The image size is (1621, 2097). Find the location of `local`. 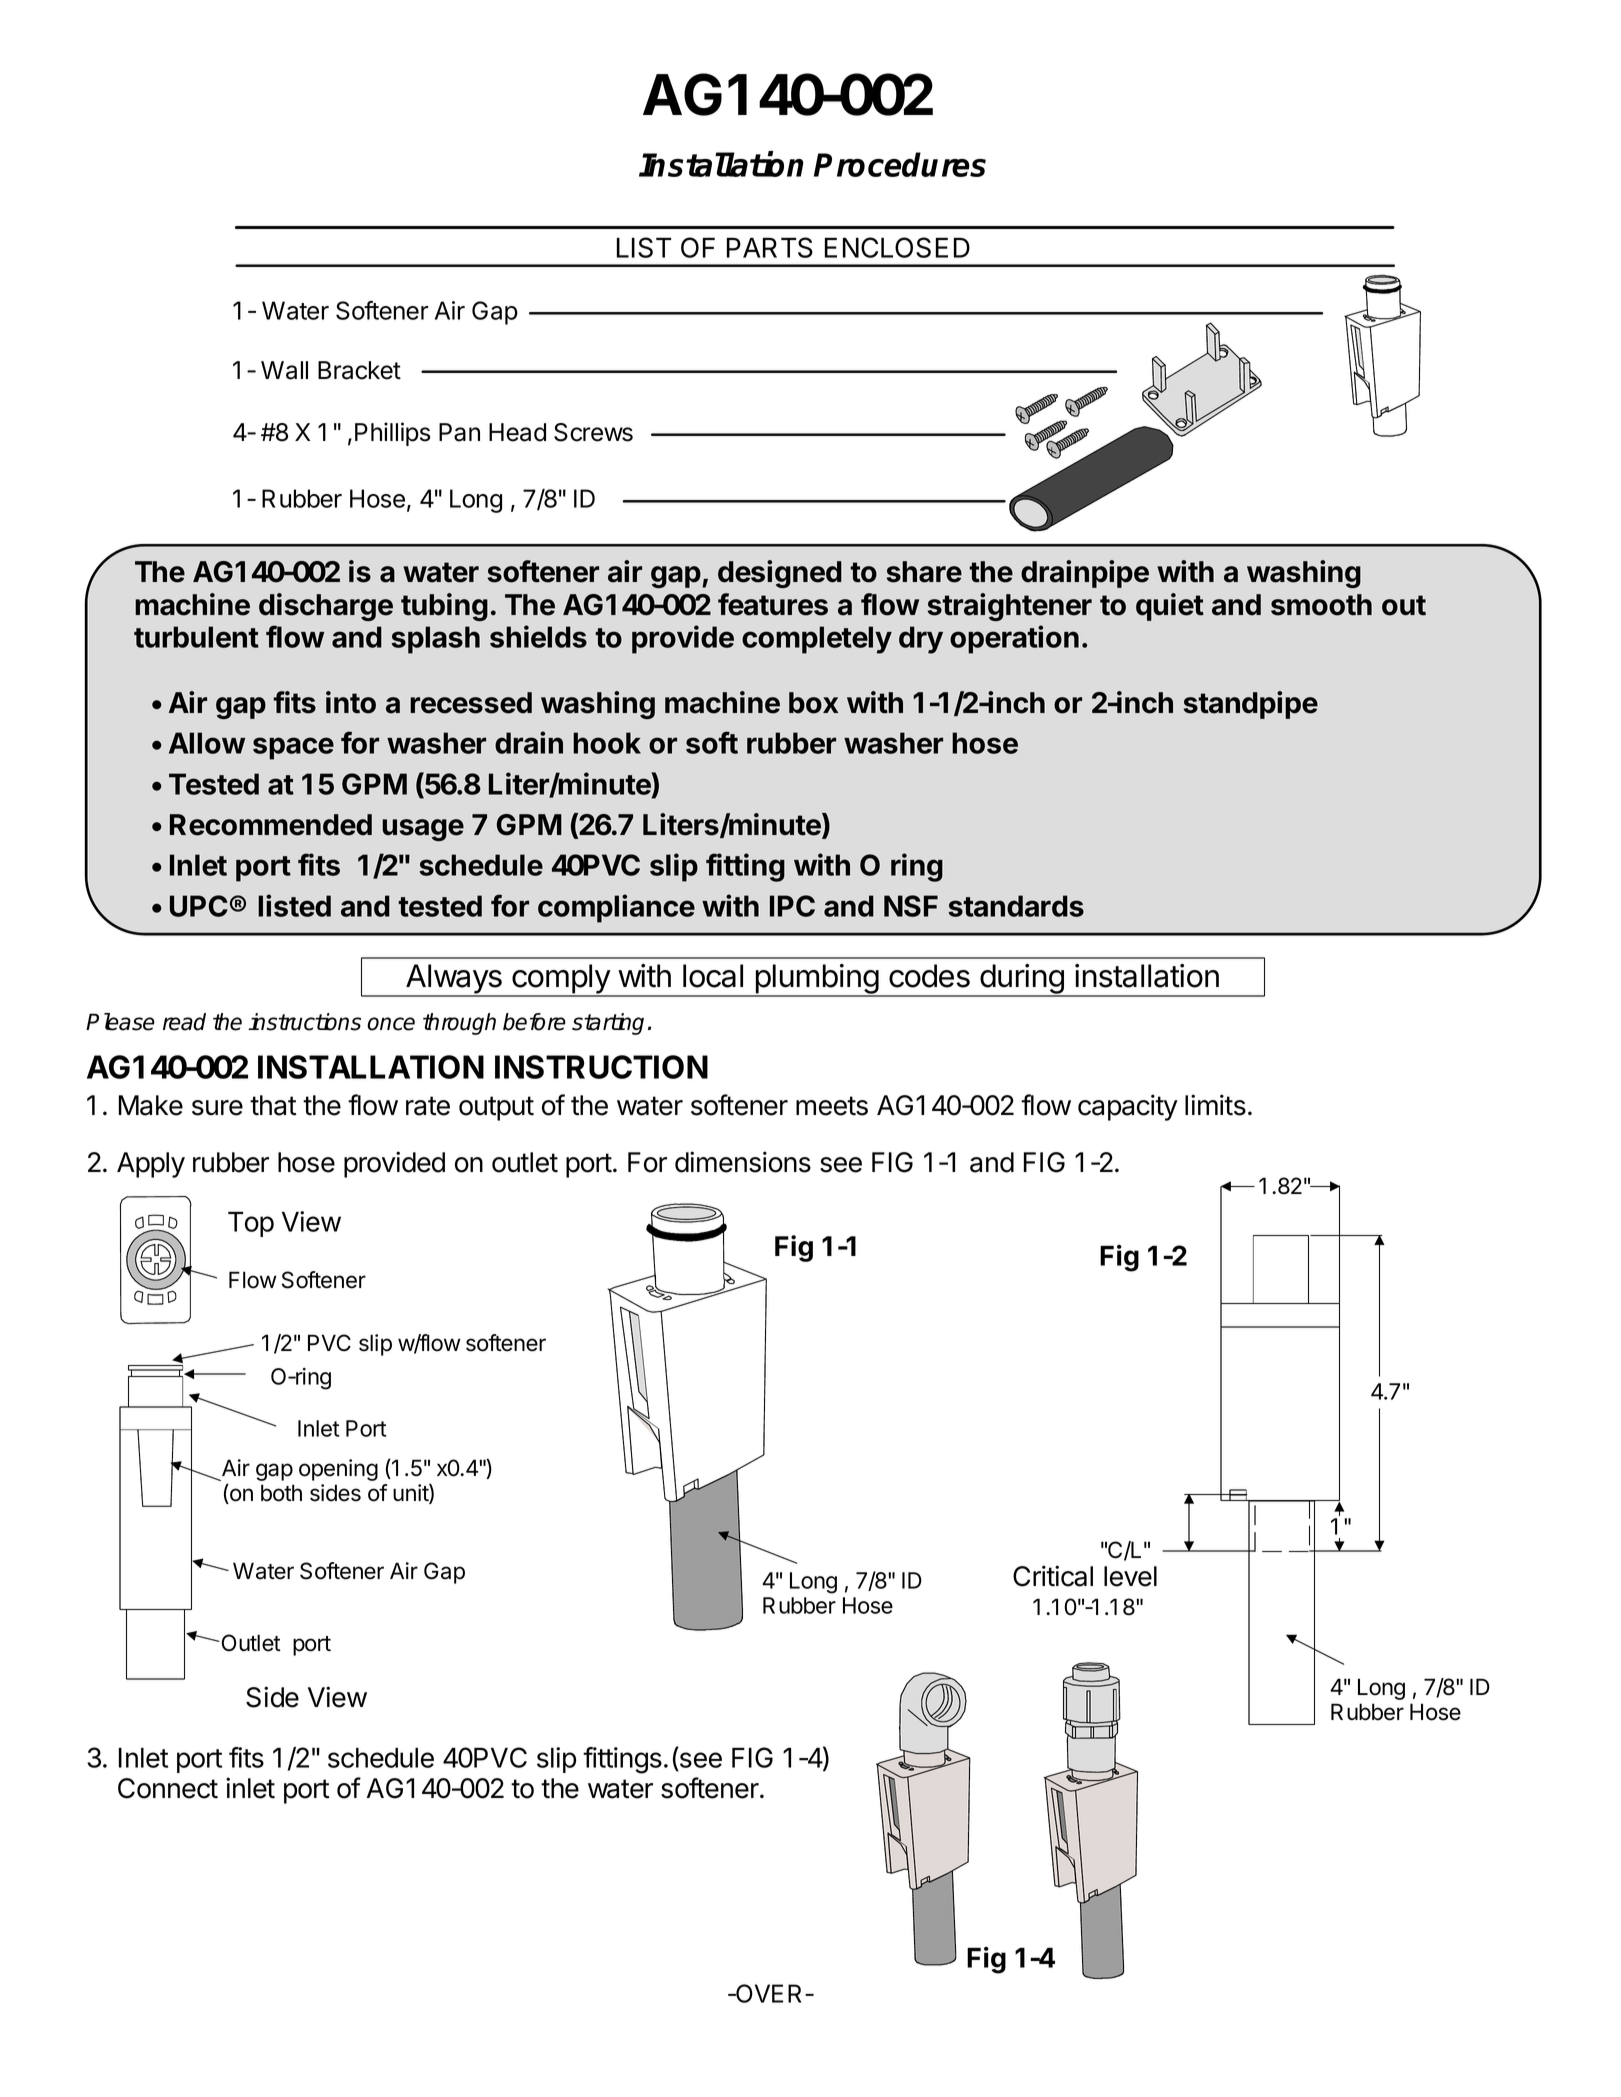

local is located at coordinates (713, 976).
